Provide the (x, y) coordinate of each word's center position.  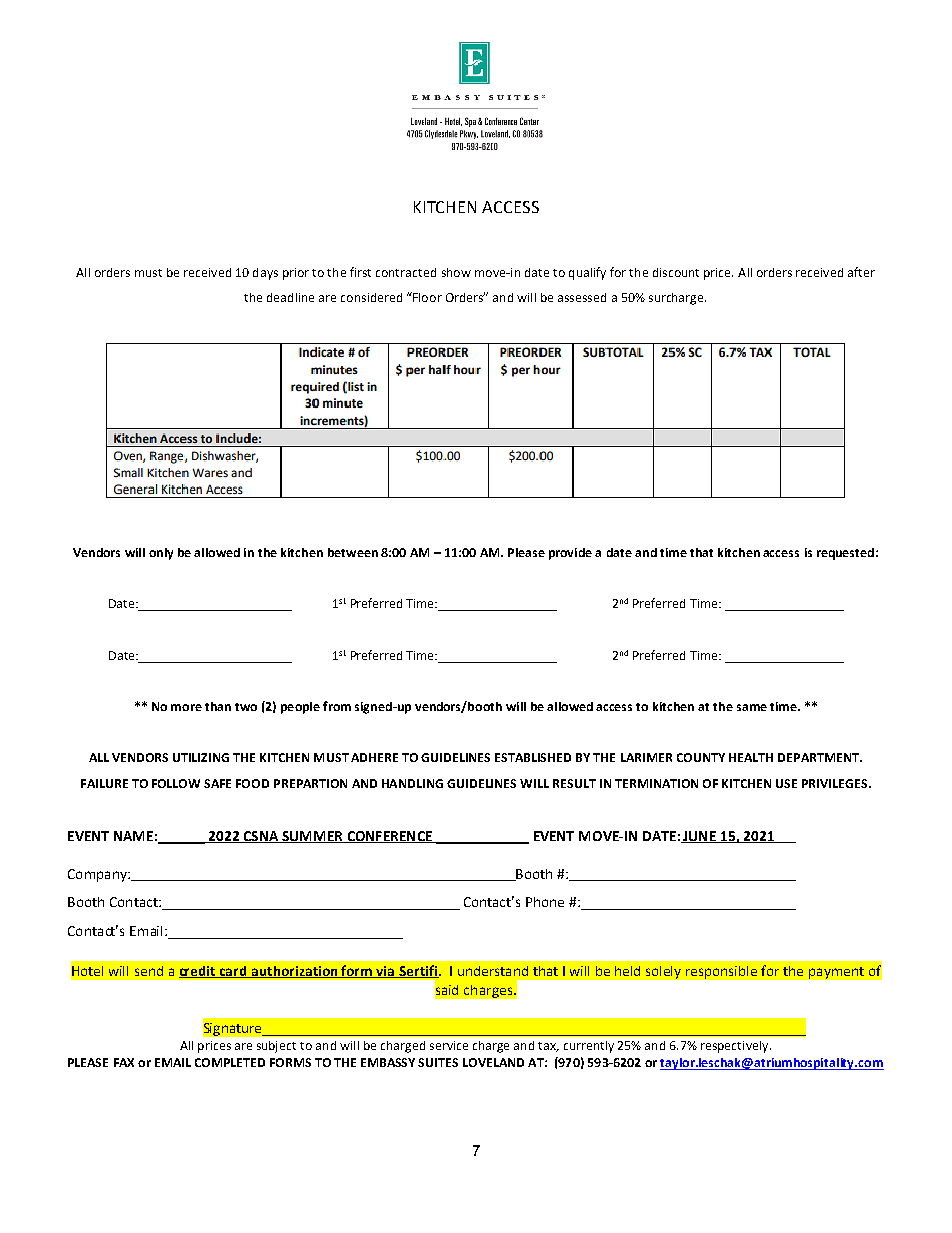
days (265, 274)
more (186, 707)
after (861, 272)
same (752, 707)
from (337, 706)
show (456, 272)
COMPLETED (230, 1062)
